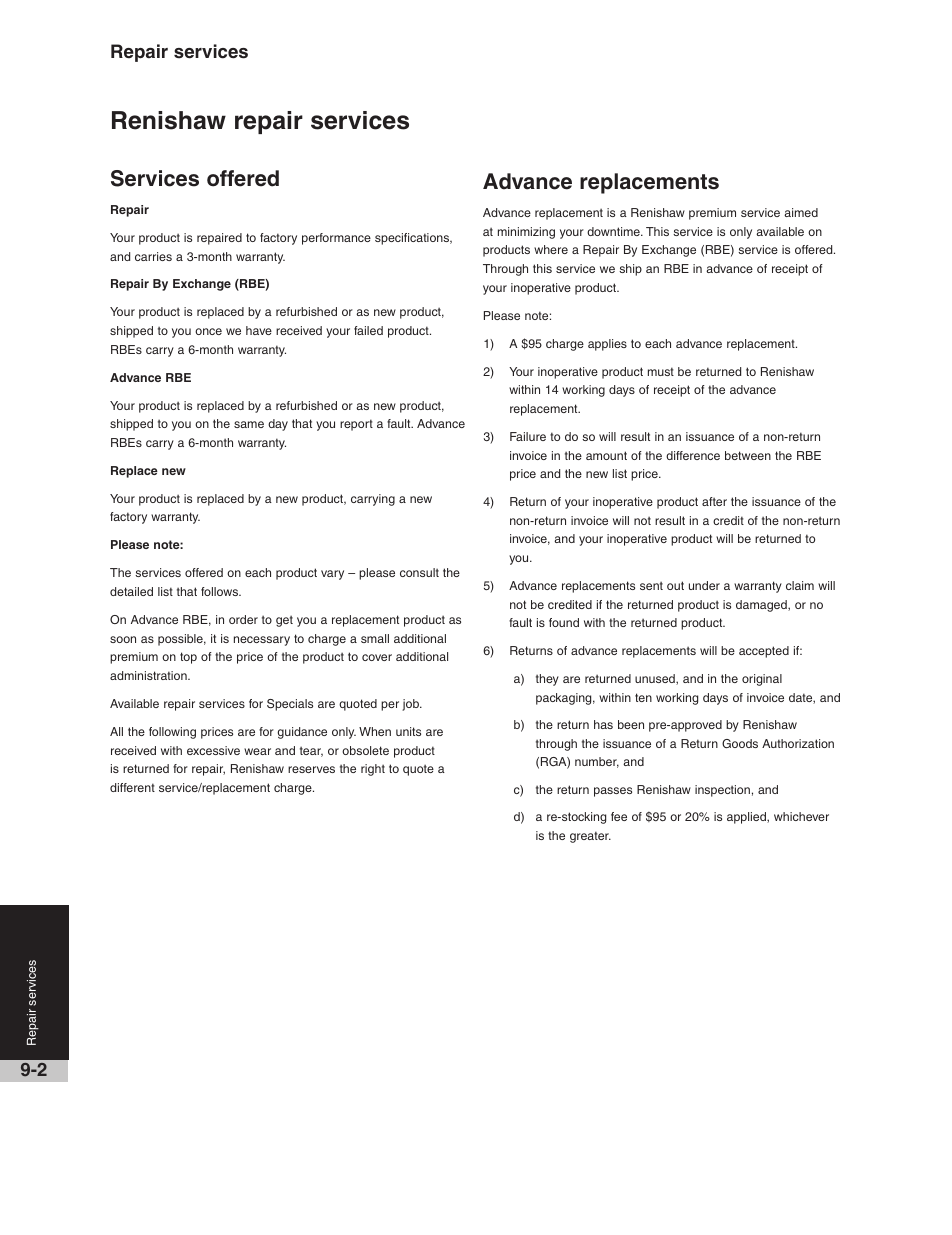  I want to click on carries, so click(153, 256).
